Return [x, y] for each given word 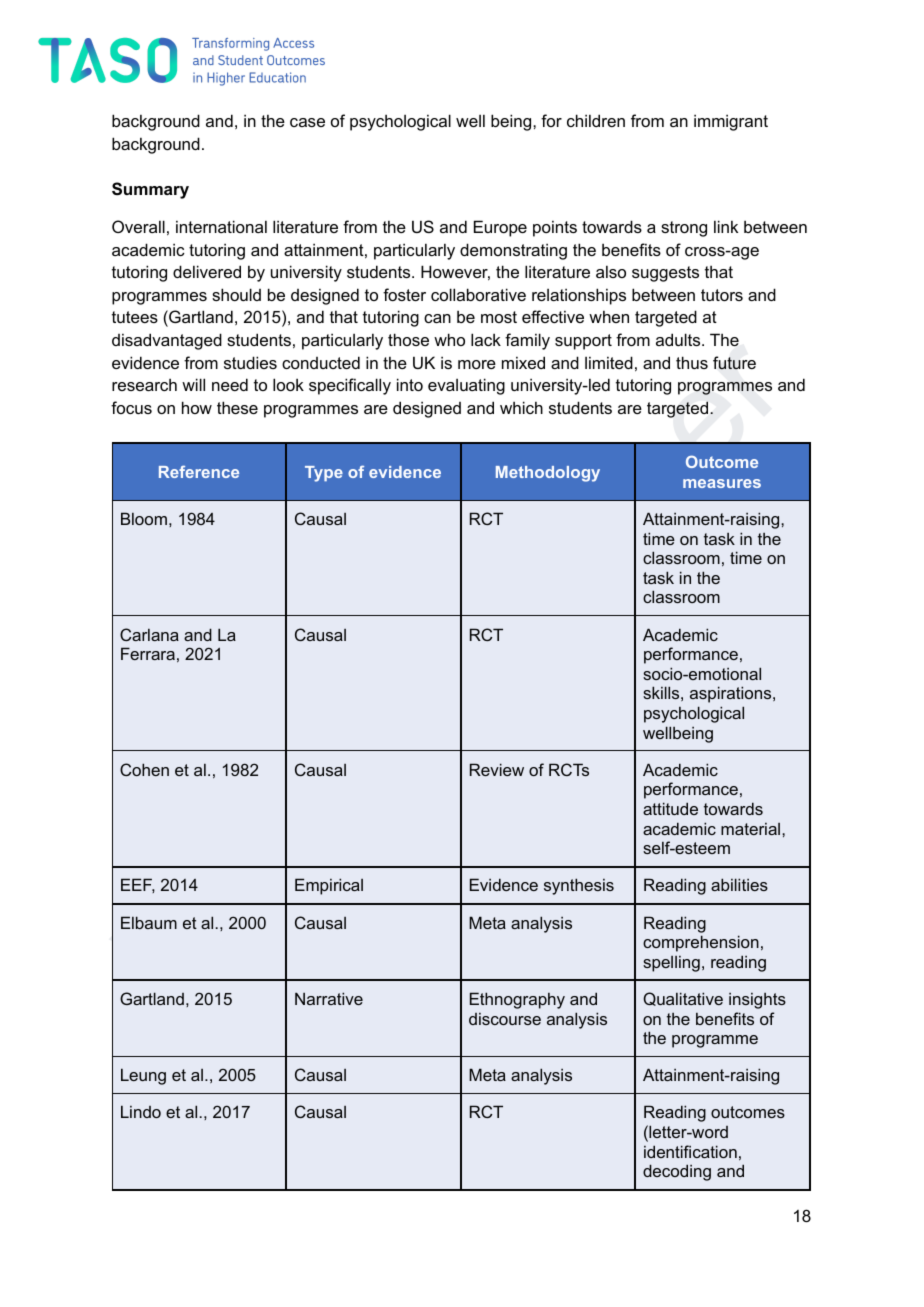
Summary [150, 190]
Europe [500, 228]
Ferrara [148, 653]
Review [497, 769]
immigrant [731, 122]
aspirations [732, 694]
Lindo [141, 1111]
